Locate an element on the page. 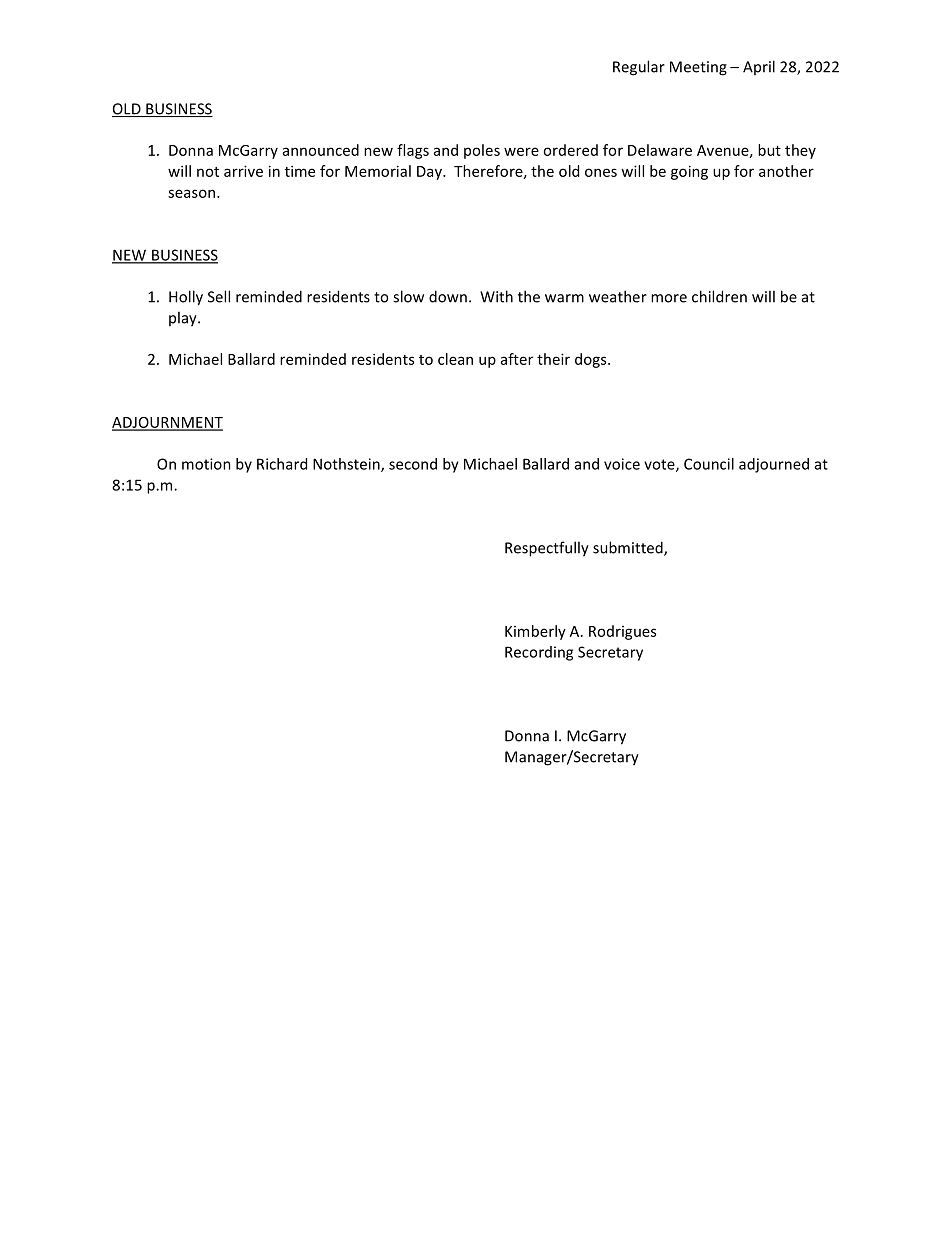  announced is located at coordinates (321, 150).
